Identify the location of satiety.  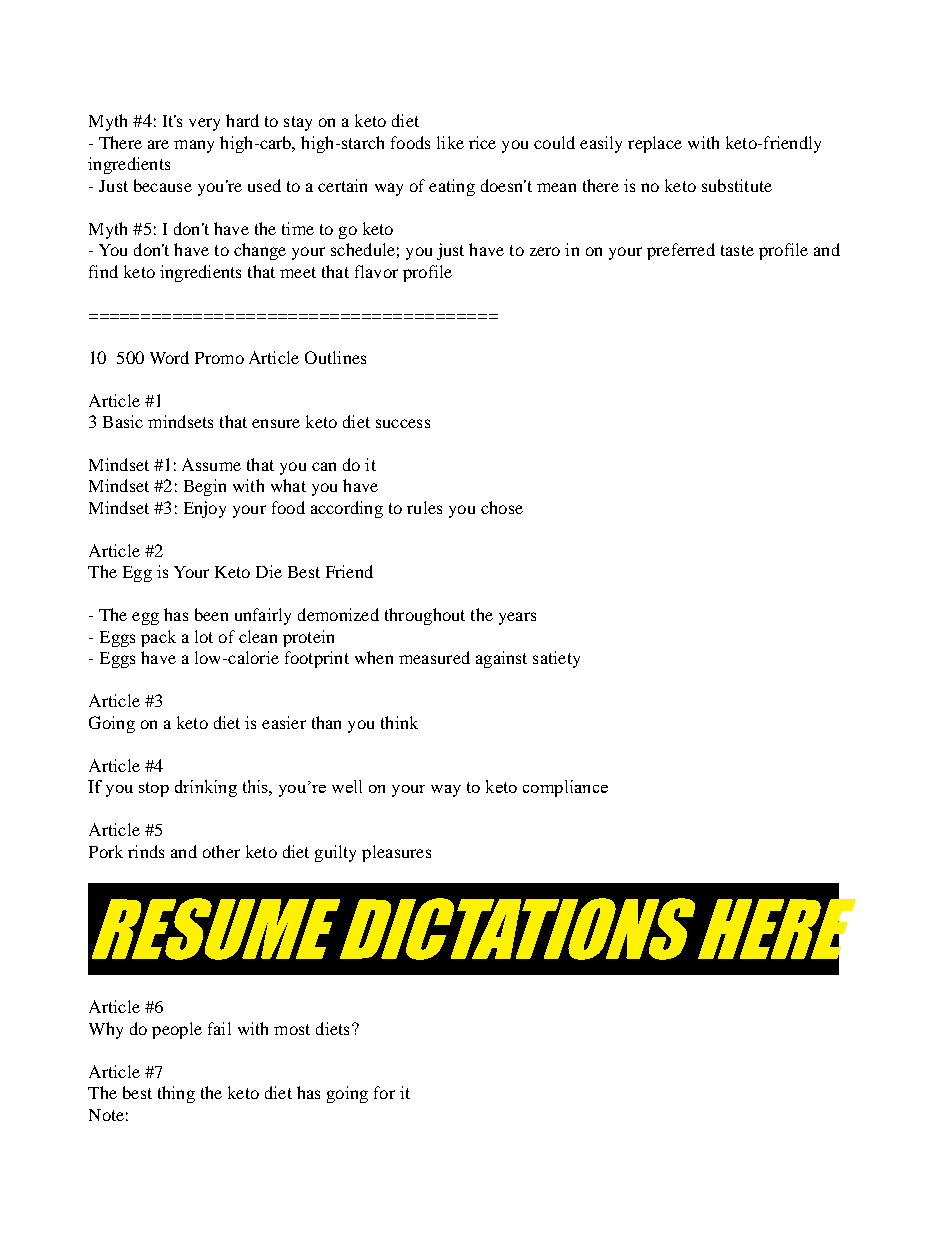
(556, 659).
